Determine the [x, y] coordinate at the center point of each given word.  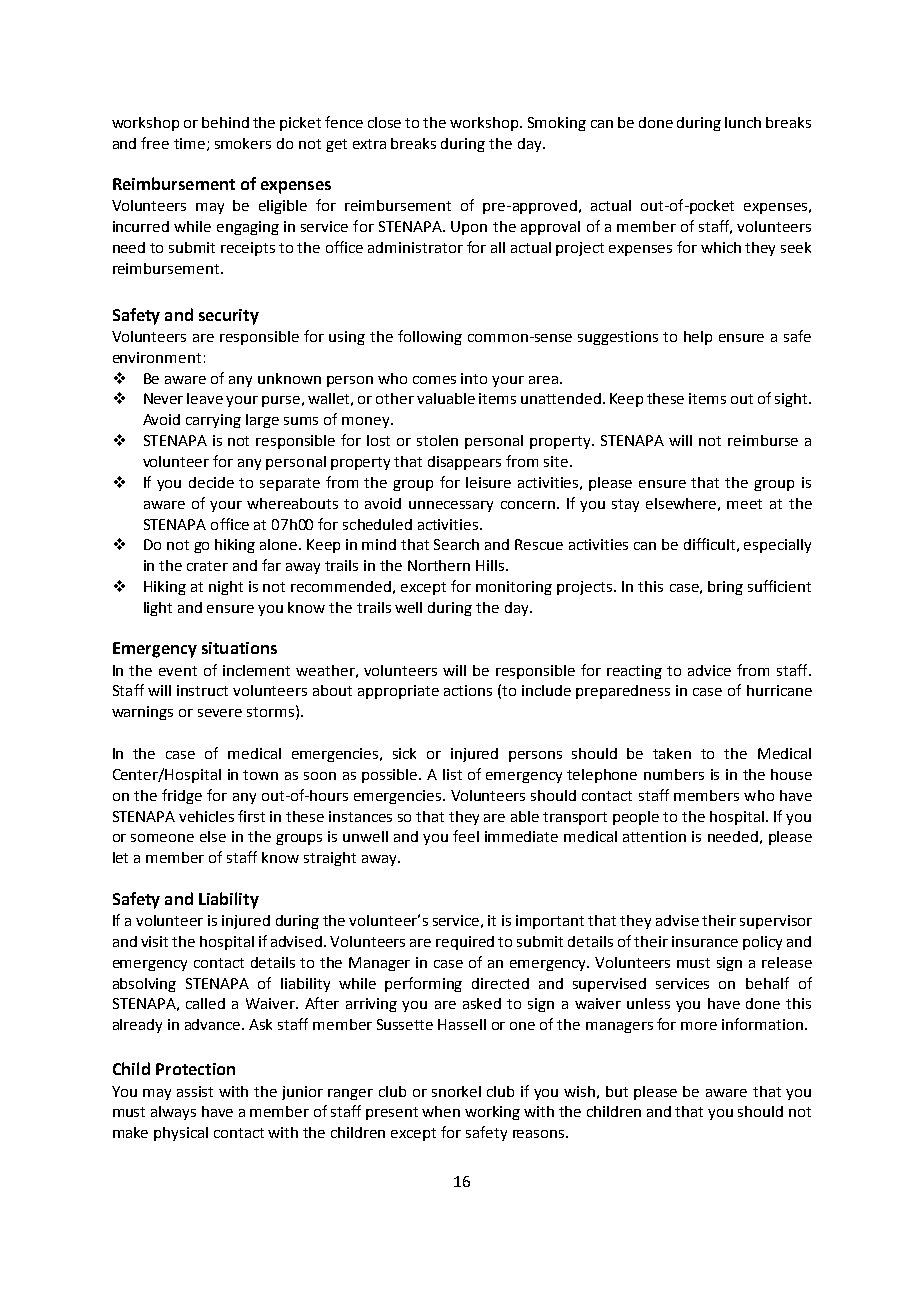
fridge [182, 796]
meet [744, 504]
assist [195, 1091]
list [452, 774]
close [384, 122]
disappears [464, 463]
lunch [743, 122]
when [441, 1111]
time [189, 143]
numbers [674, 774]
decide [211, 482]
